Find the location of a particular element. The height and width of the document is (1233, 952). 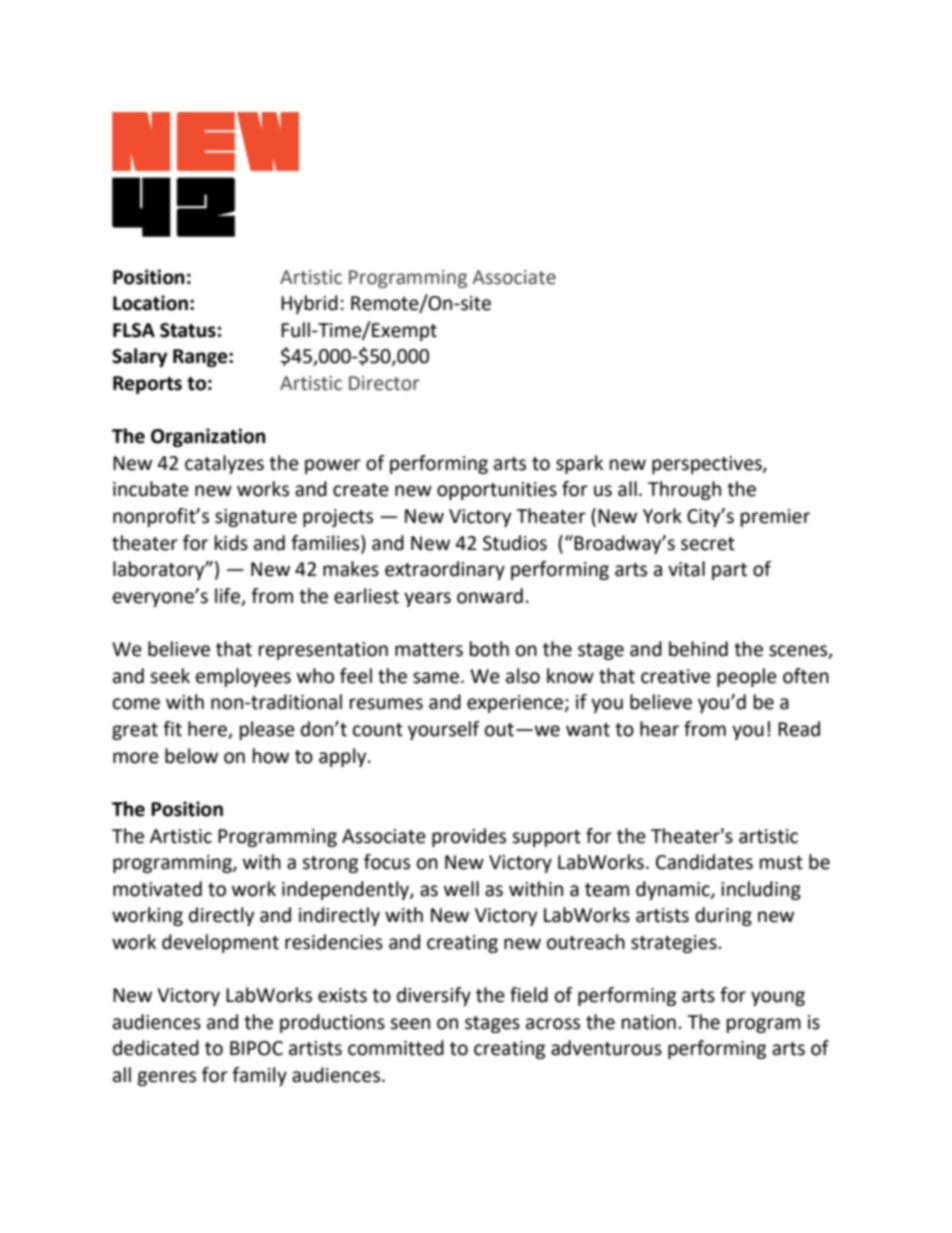

well is located at coordinates (461, 889).
